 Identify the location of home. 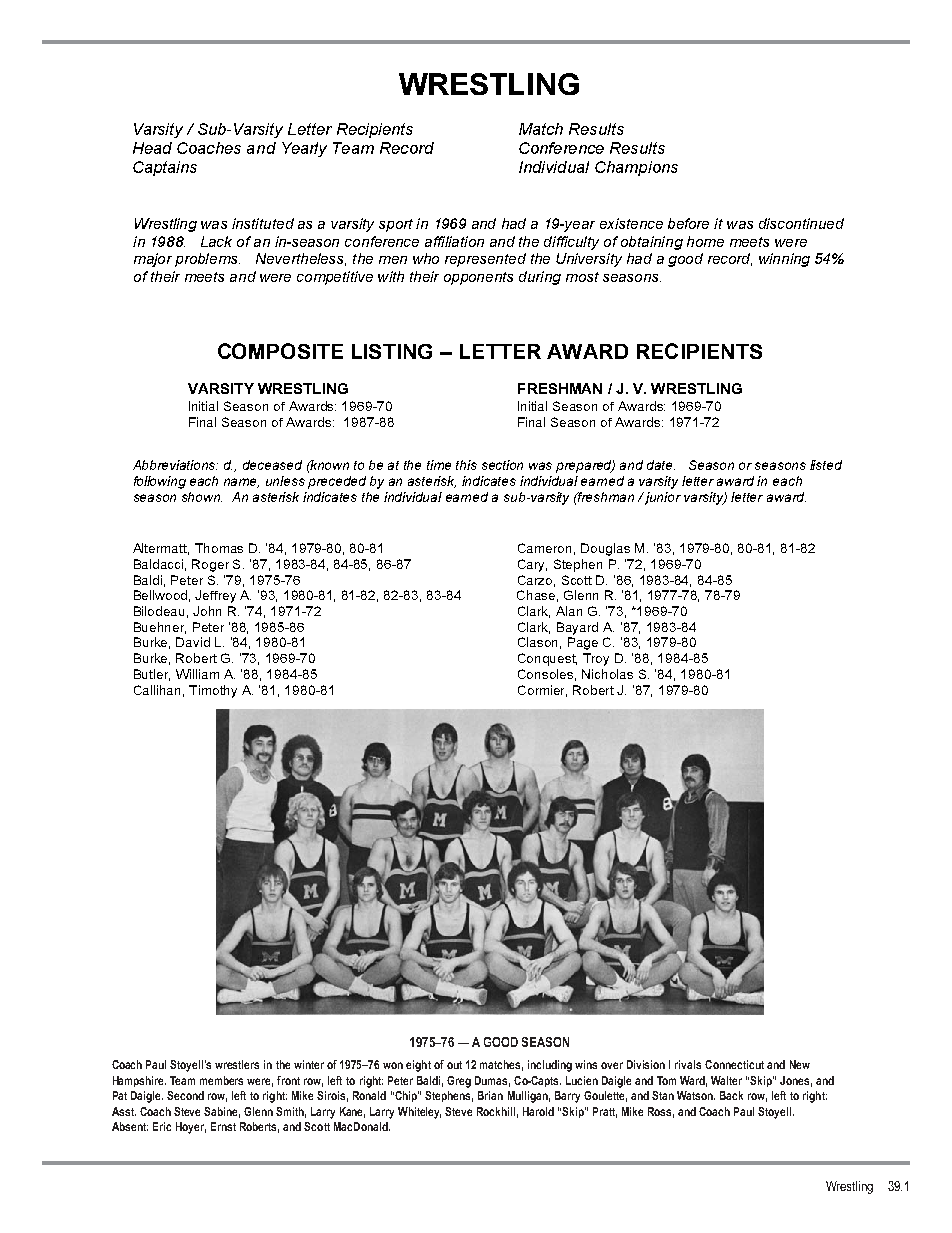
(705, 241).
